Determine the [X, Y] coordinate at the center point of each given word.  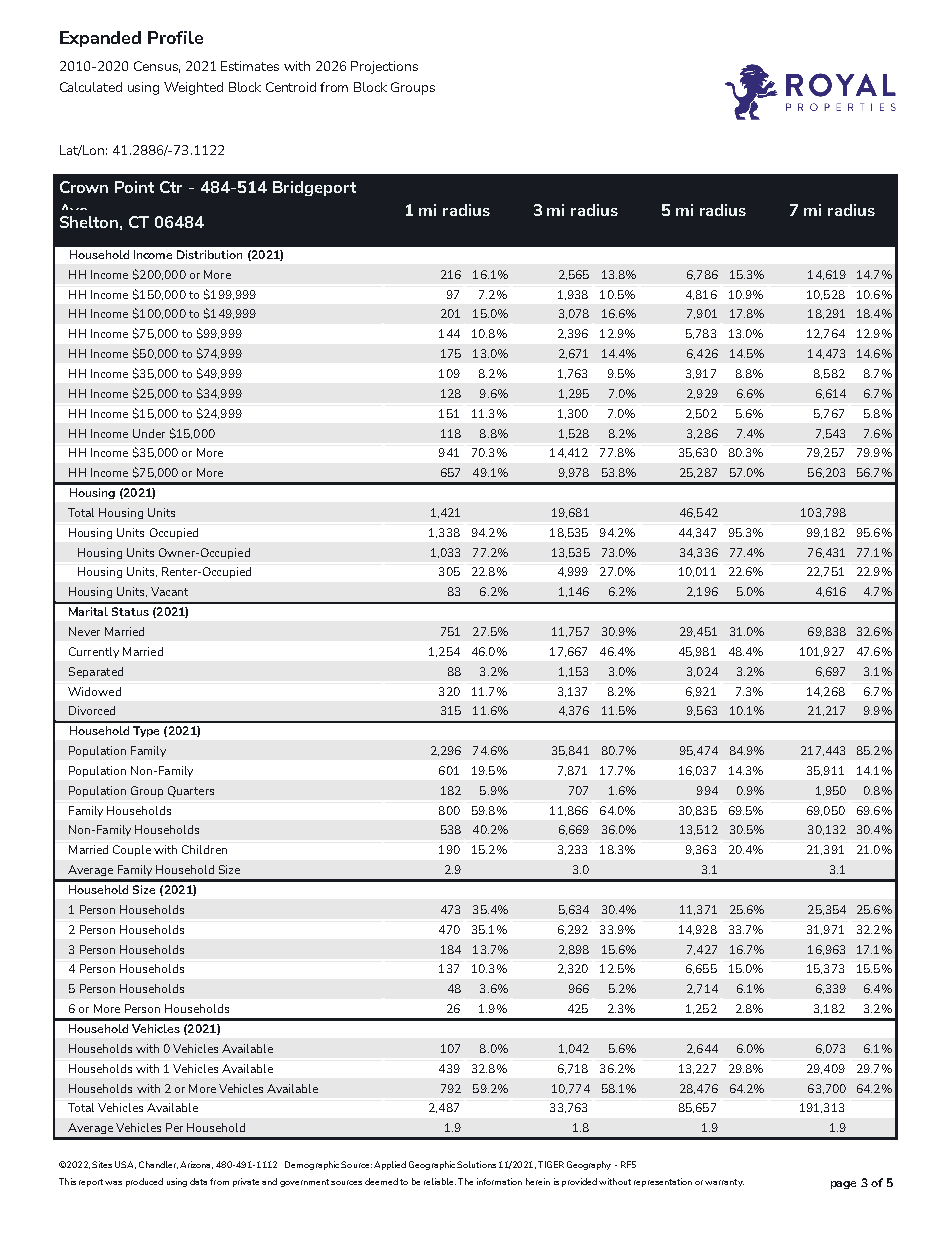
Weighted [193, 88]
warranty [724, 1183]
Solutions [476, 1164]
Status [130, 611]
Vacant [169, 591]
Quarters [191, 791]
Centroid [291, 87]
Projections [384, 67]
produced [144, 1182]
